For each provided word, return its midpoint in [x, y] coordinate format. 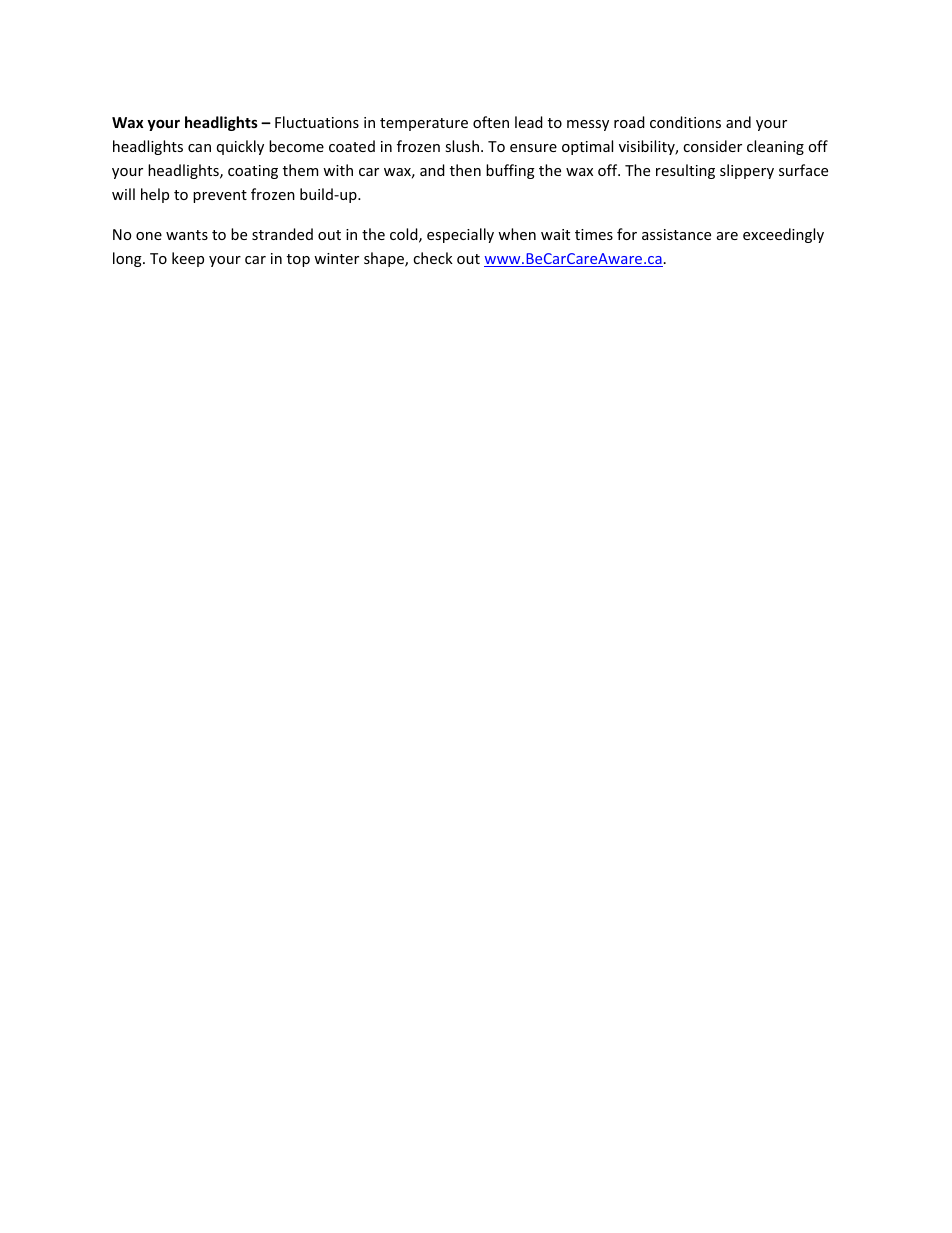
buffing [510, 171]
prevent [220, 196]
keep [188, 259]
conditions [685, 122]
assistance [676, 234]
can [199, 148]
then [465, 170]
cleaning [775, 147]
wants [187, 235]
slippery [747, 171]
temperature [424, 124]
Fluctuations [317, 122]
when [517, 234]
